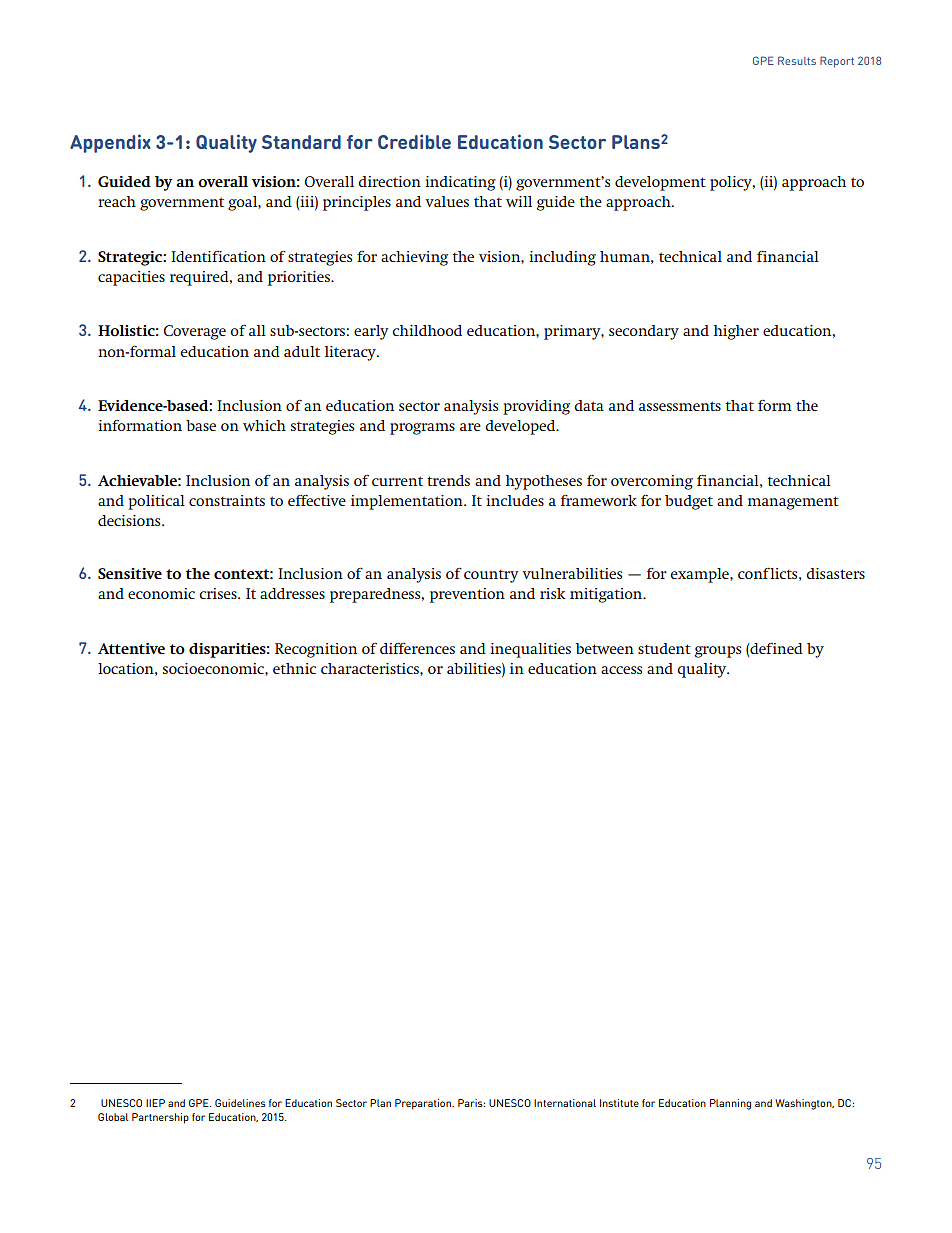 This screenshot has width=952, height=1233. I want to click on crises, so click(219, 593).
